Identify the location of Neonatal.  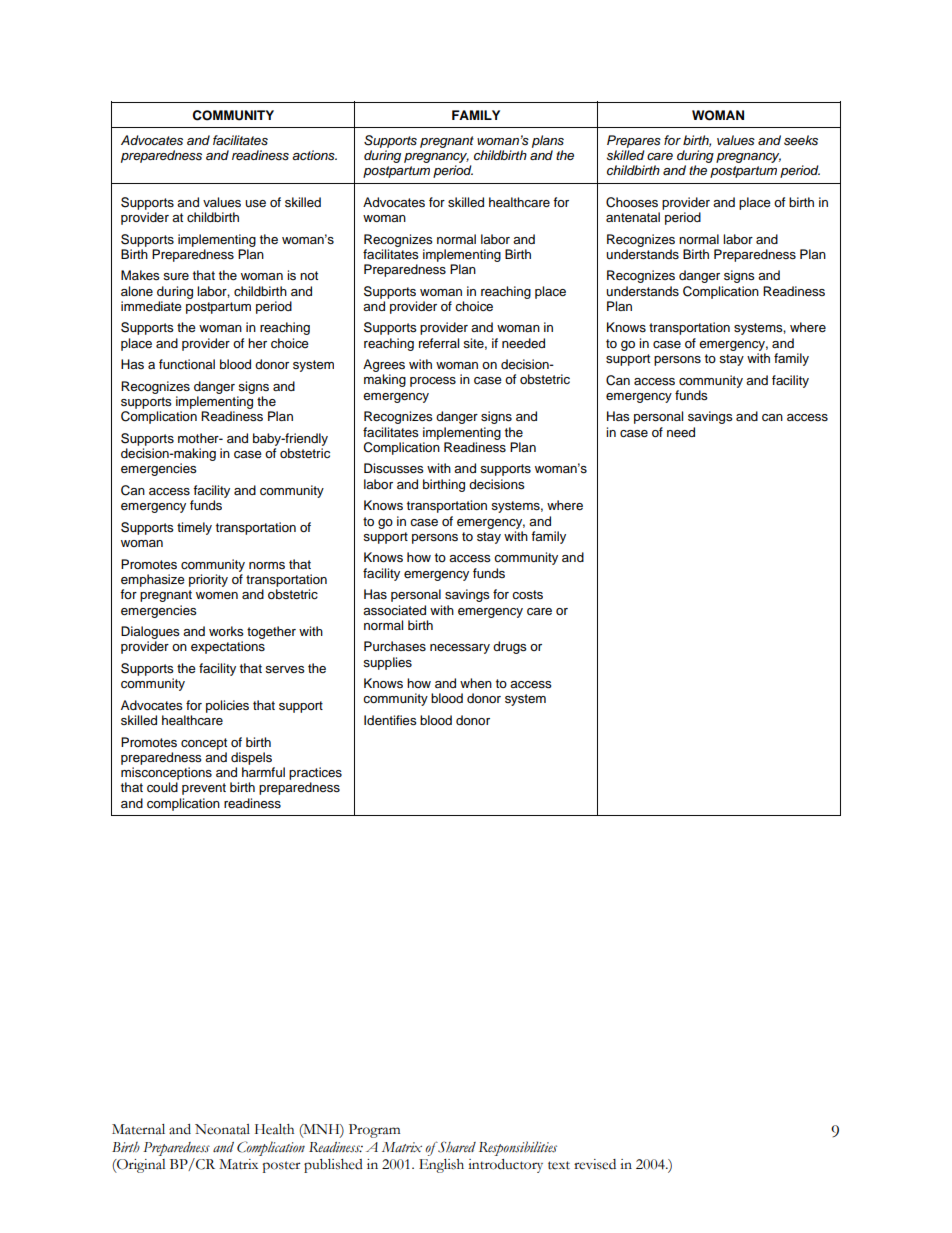
(222, 1129).
